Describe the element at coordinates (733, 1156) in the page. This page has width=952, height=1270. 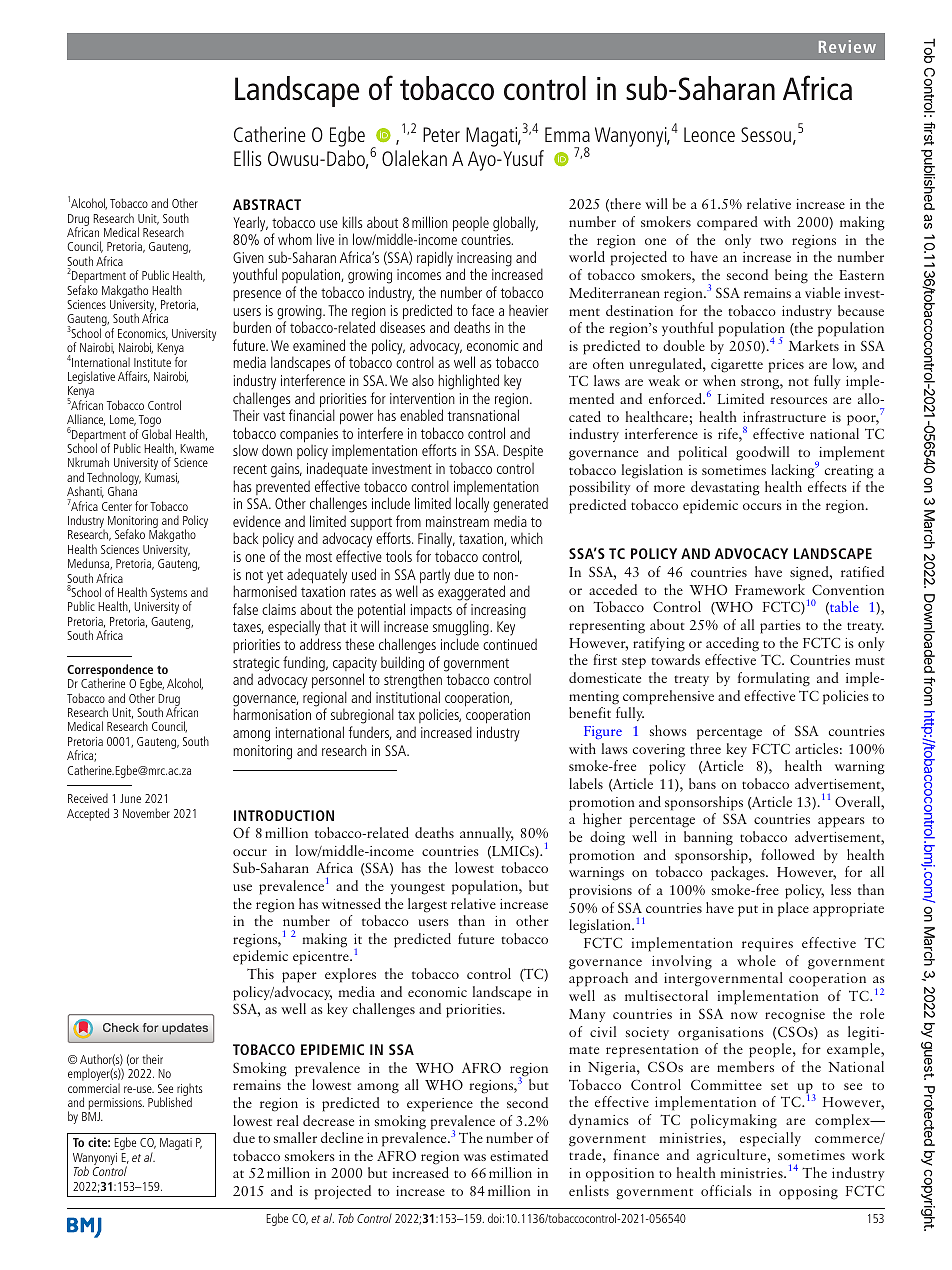
I see `agriculture` at that location.
